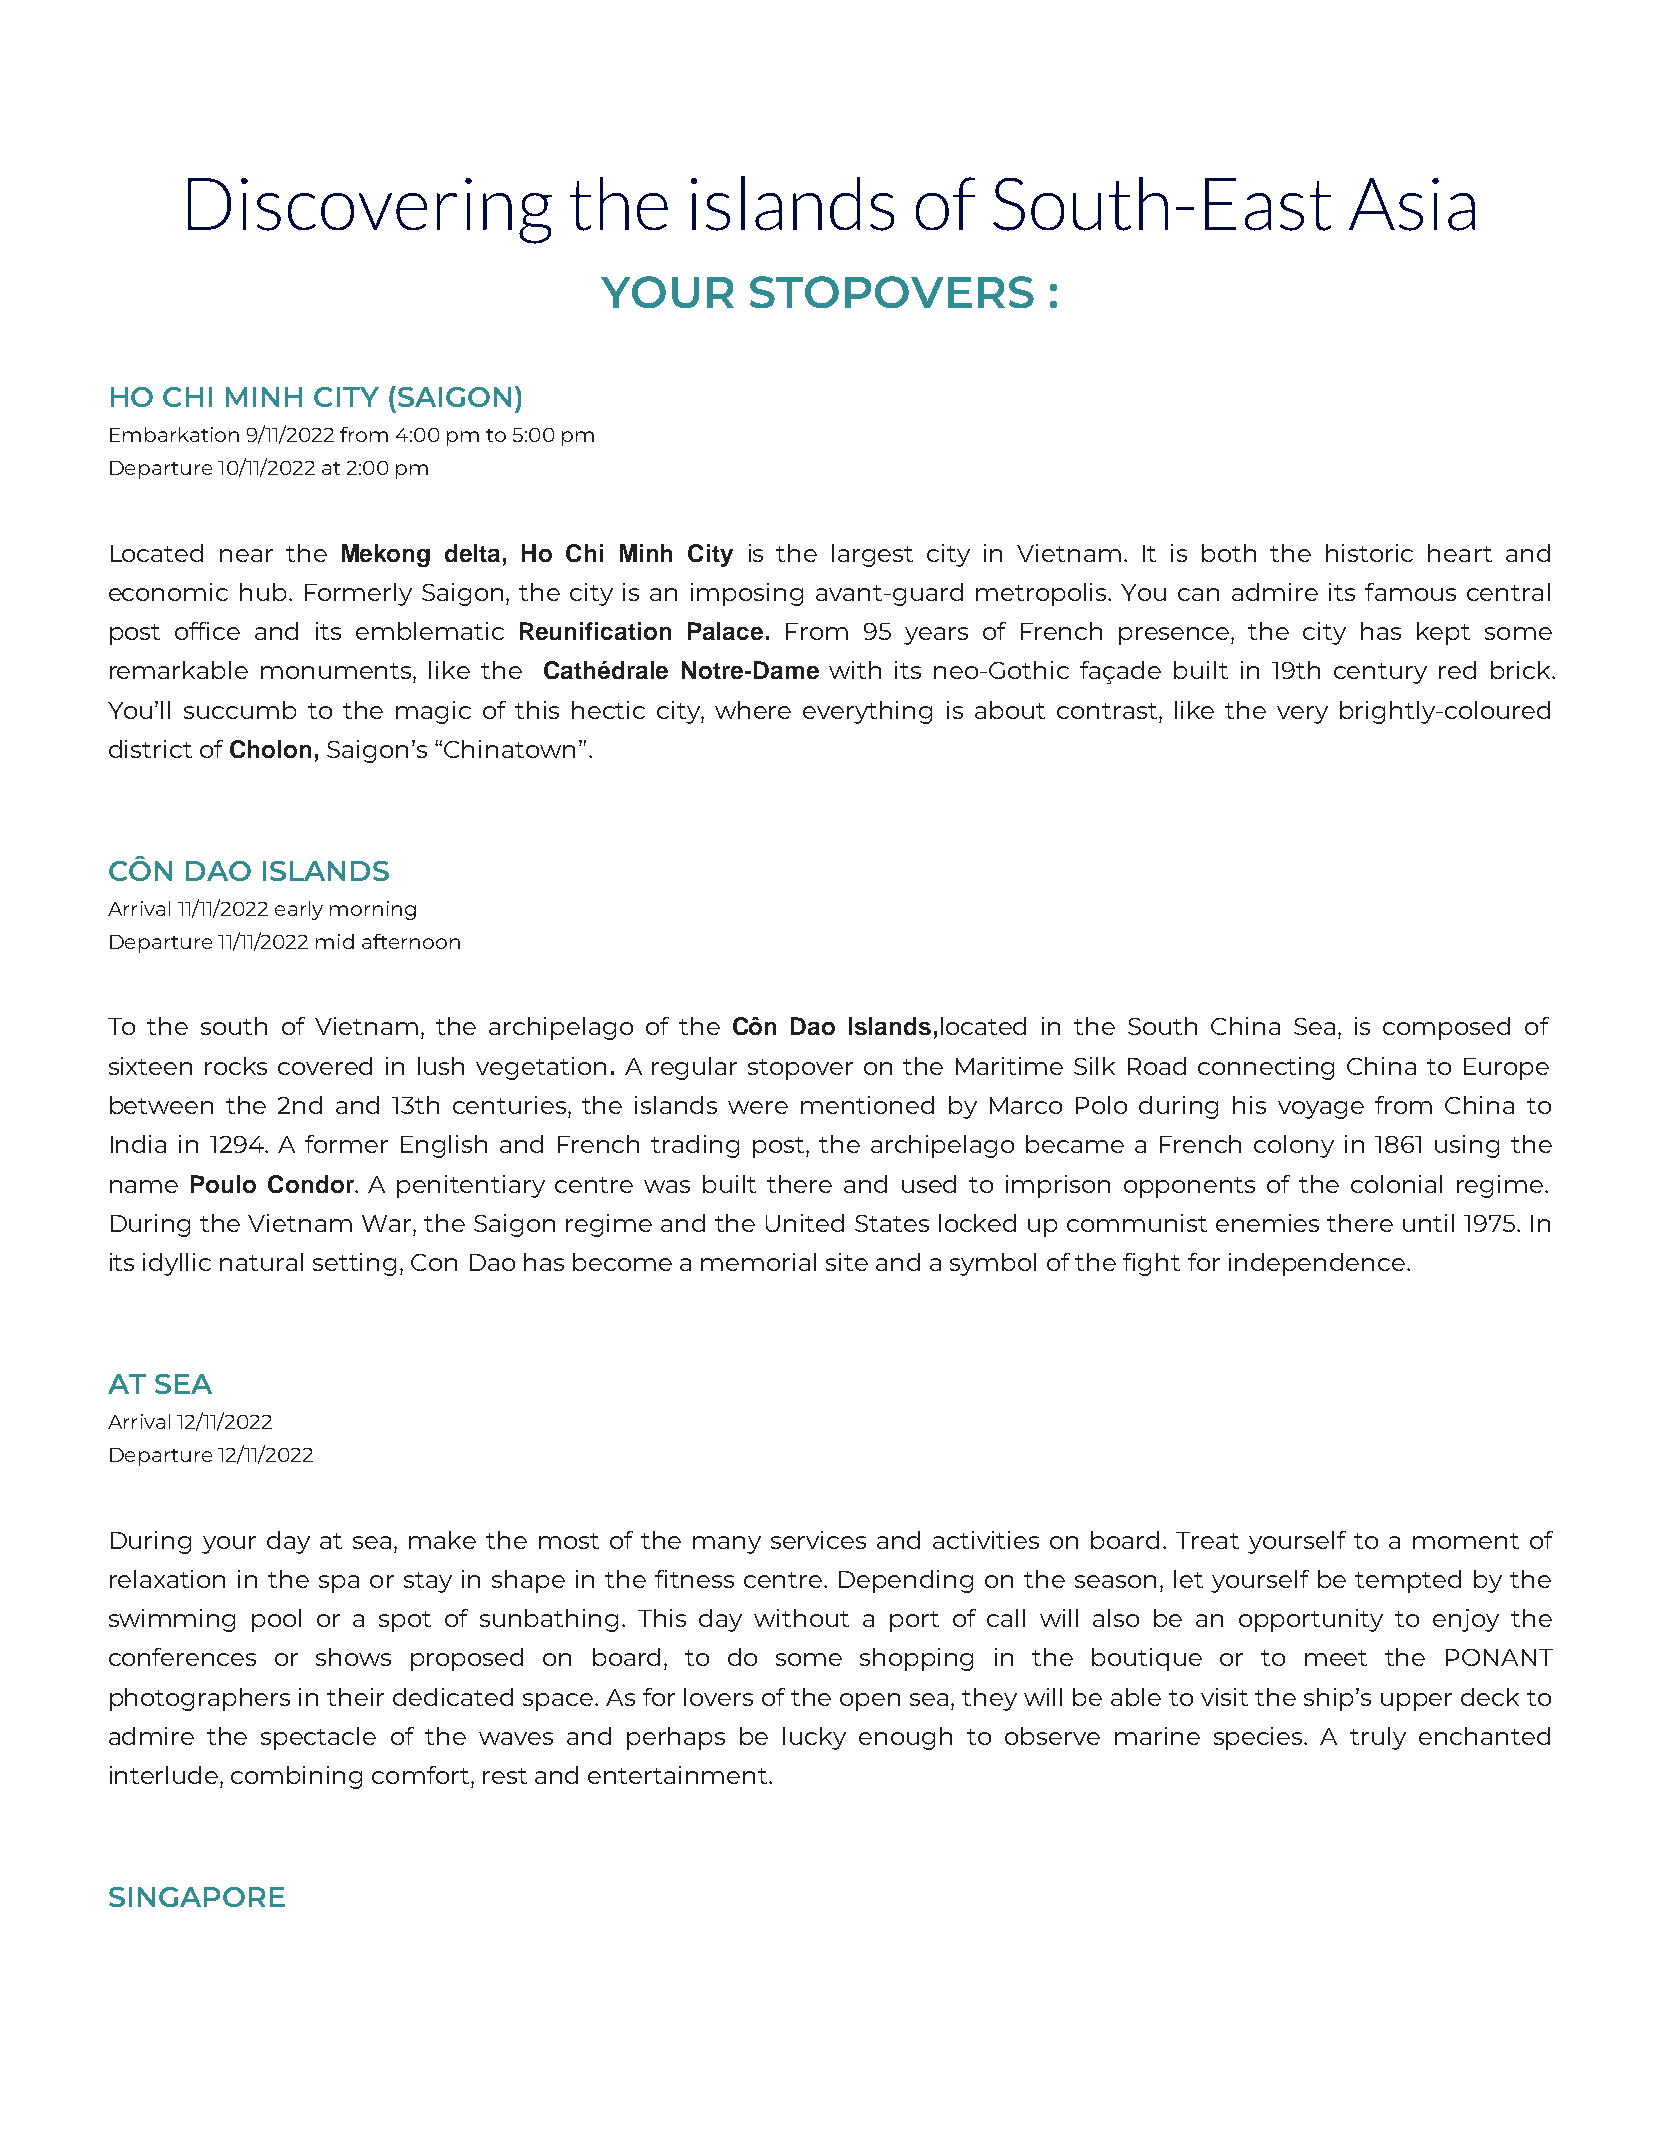  I want to click on largest, so click(872, 555).
